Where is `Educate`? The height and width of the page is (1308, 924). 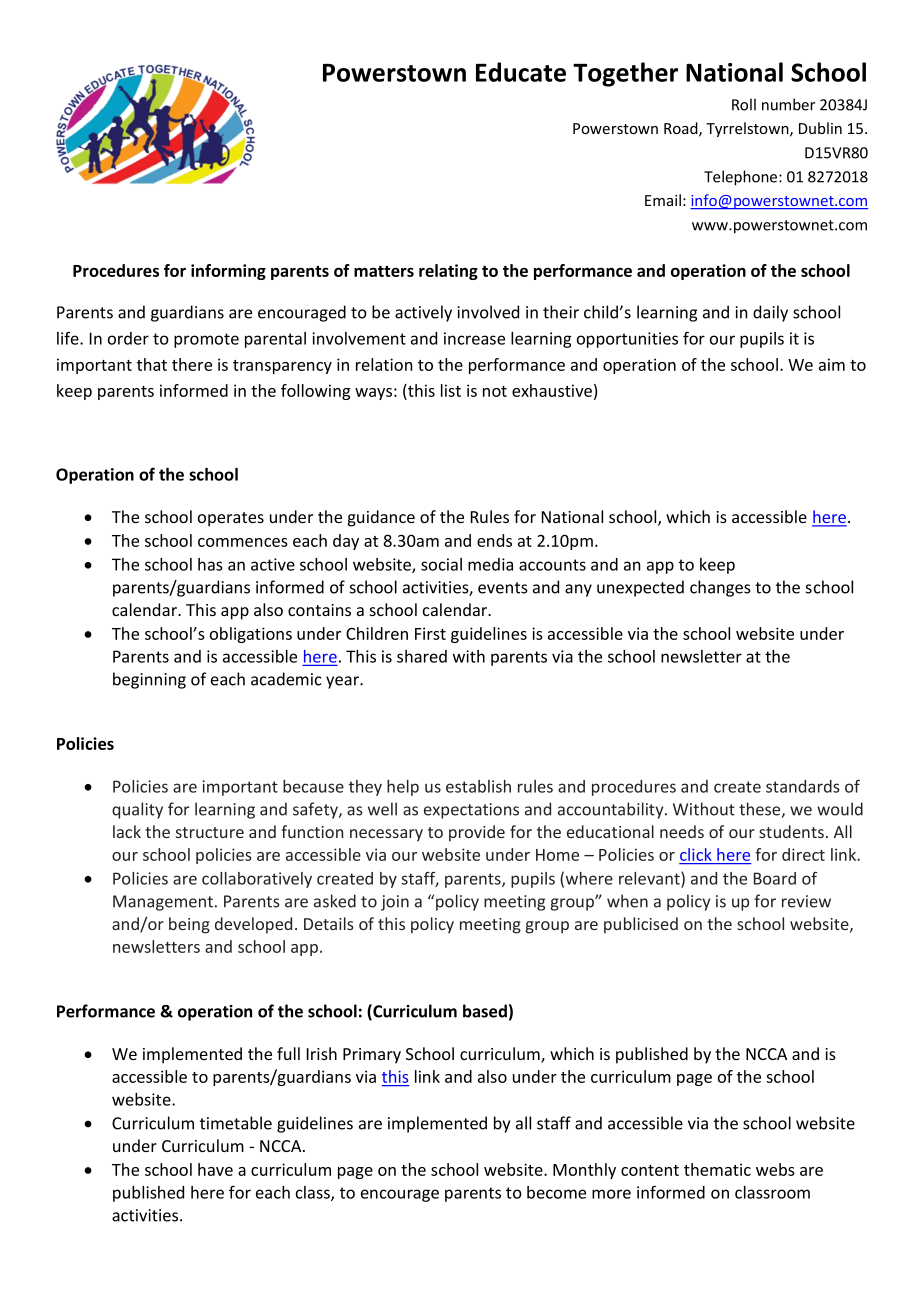
Educate is located at coordinates (521, 72).
